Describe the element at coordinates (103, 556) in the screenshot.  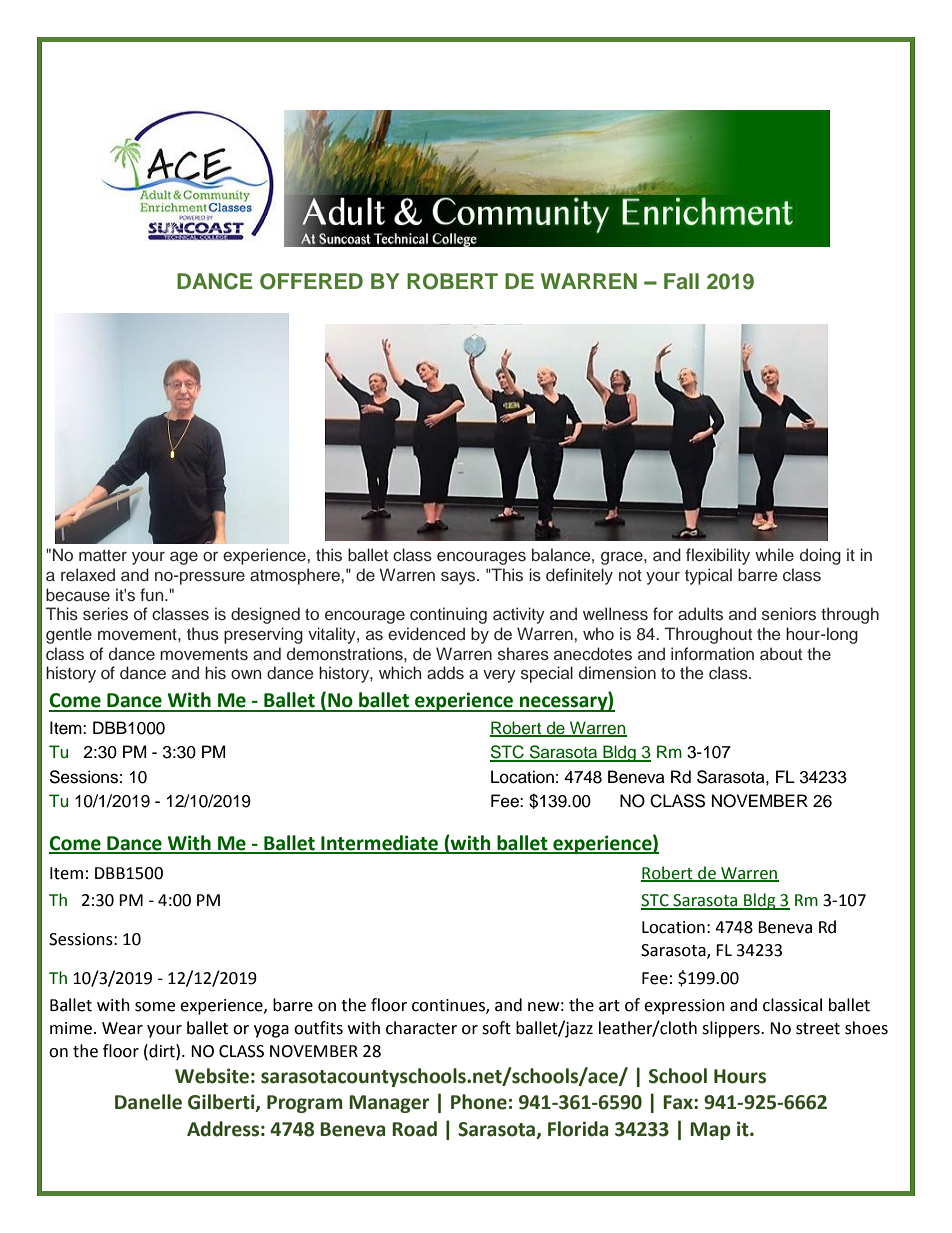
I see `matter` at that location.
